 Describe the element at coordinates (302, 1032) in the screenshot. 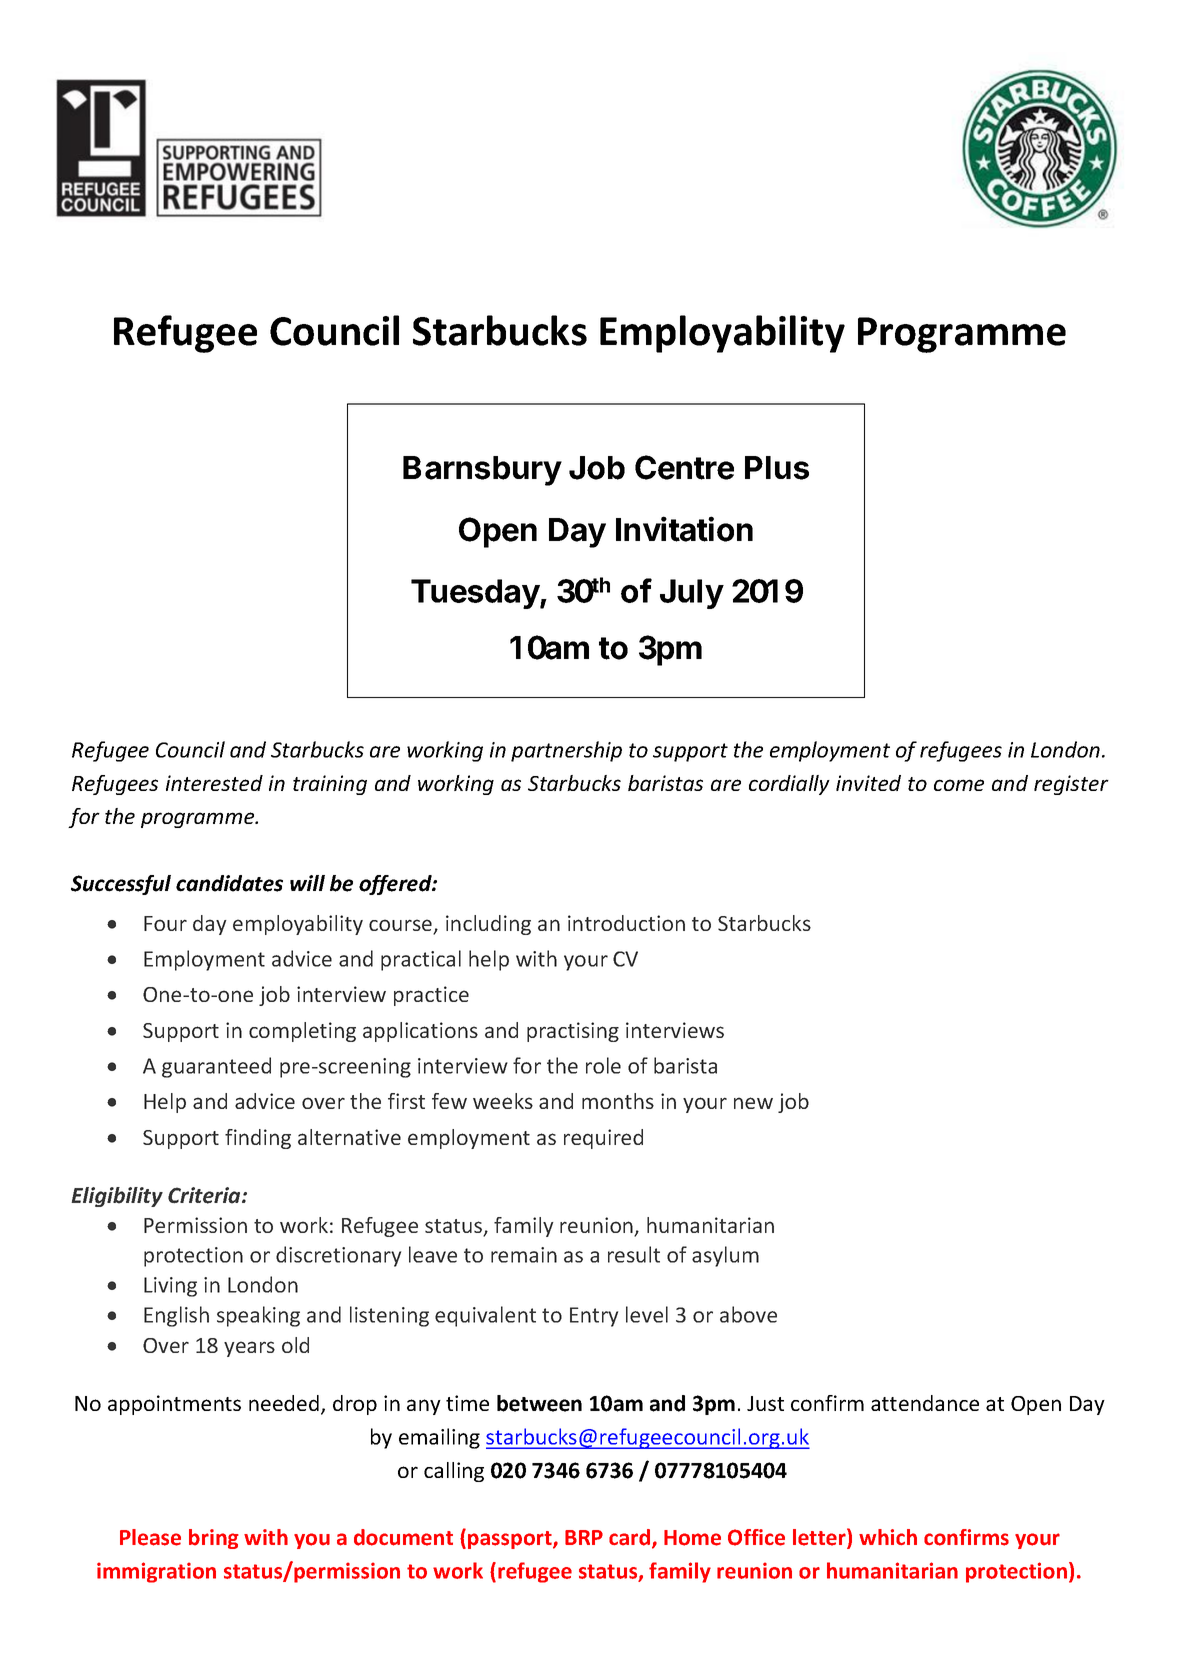

I see `completing` at that location.
